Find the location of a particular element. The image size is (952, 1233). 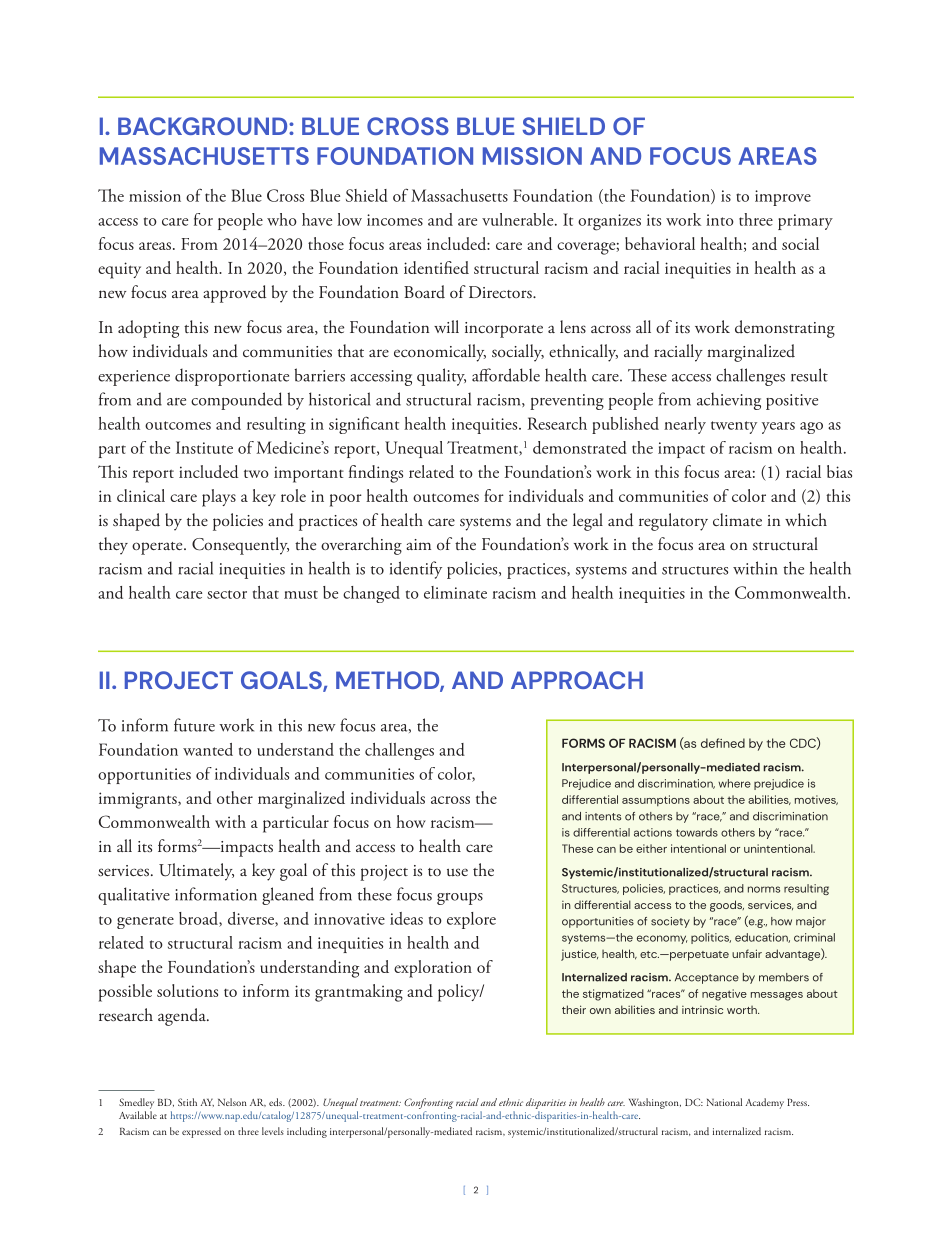

vulnerable is located at coordinates (519, 219).
